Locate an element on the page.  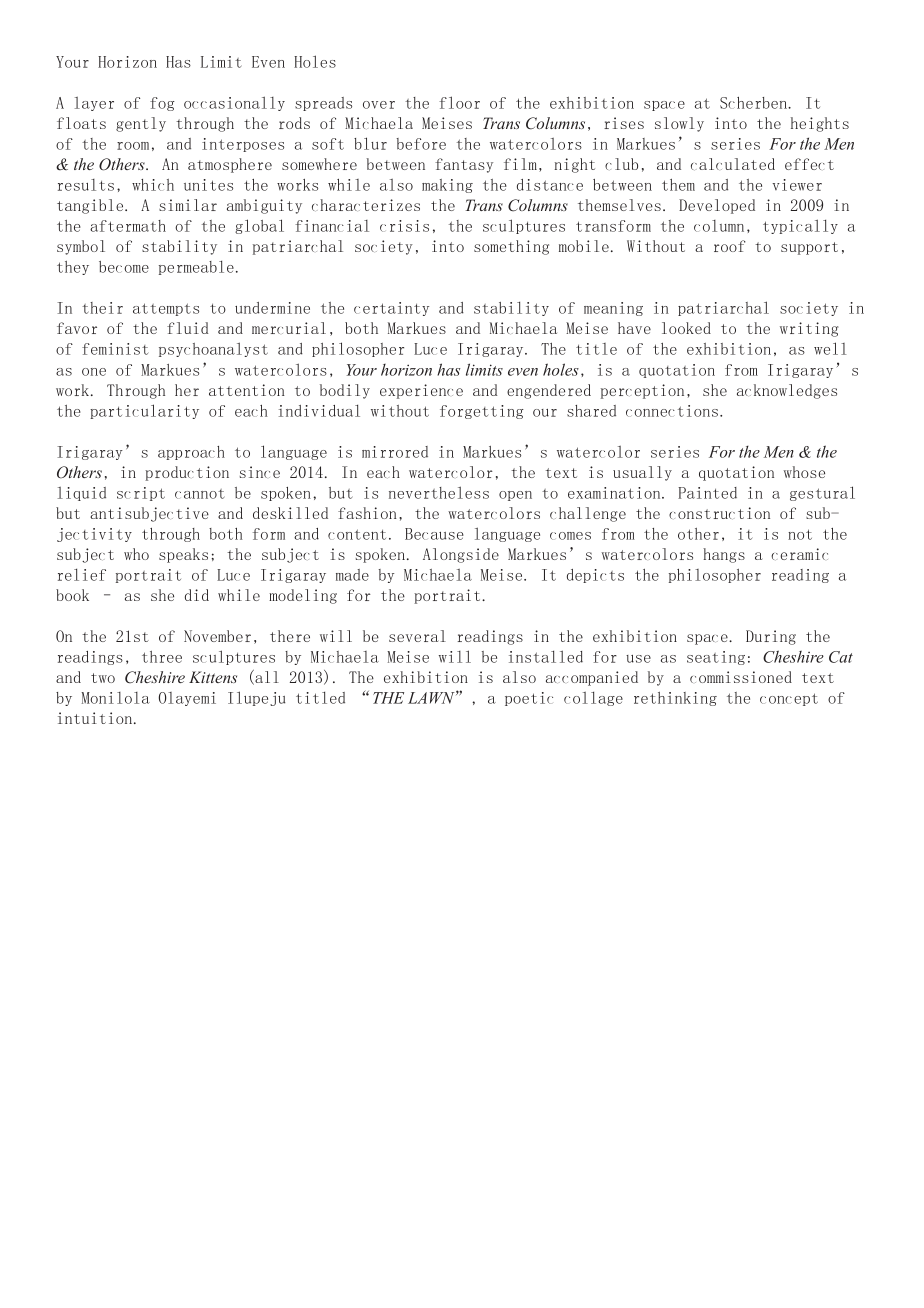
acknowledges is located at coordinates (787, 391).
